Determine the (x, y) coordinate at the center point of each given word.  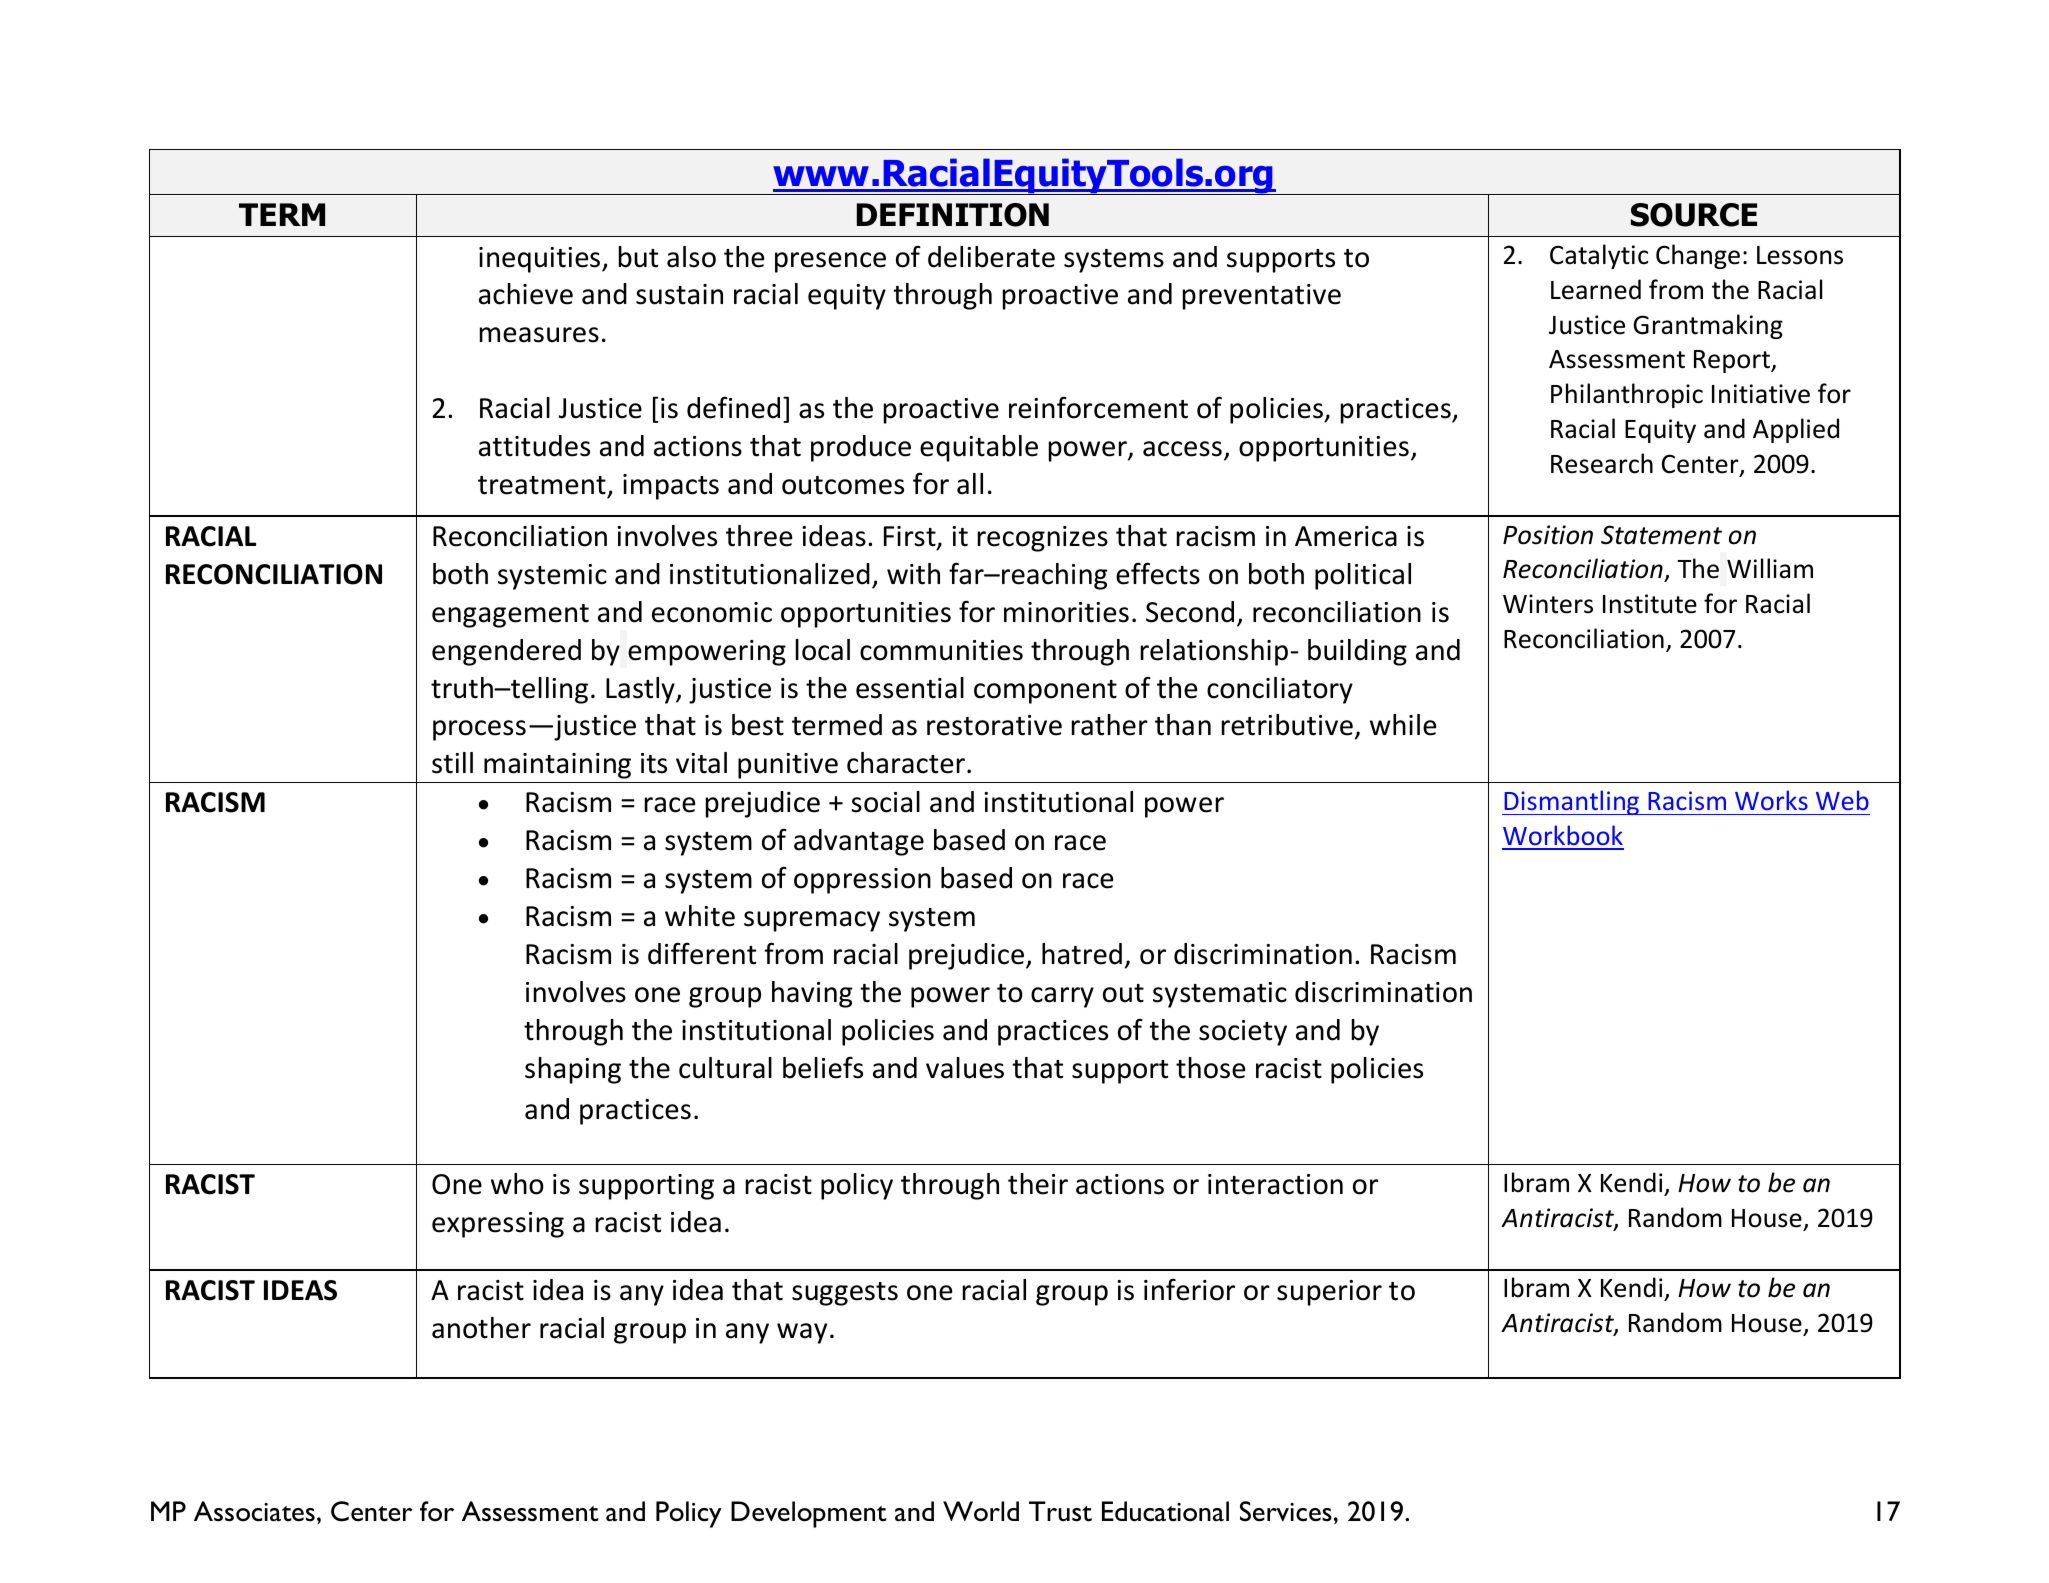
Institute (1650, 604)
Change (1698, 256)
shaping (573, 1070)
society (1243, 1033)
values (965, 1068)
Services (1286, 1511)
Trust (1060, 1511)
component (1045, 692)
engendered (506, 652)
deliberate (991, 257)
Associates (254, 1511)
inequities (541, 260)
